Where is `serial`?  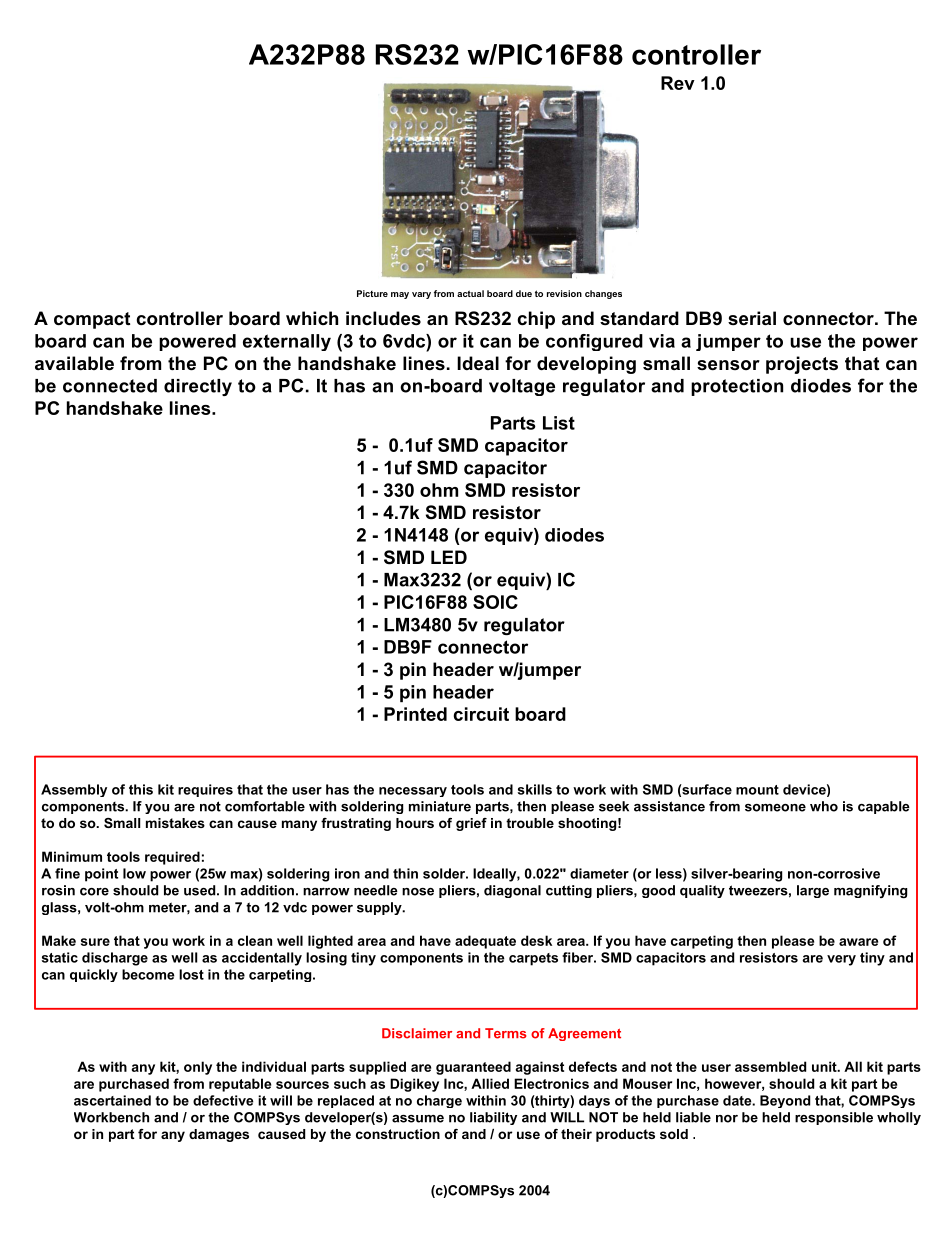
serial is located at coordinates (752, 318).
